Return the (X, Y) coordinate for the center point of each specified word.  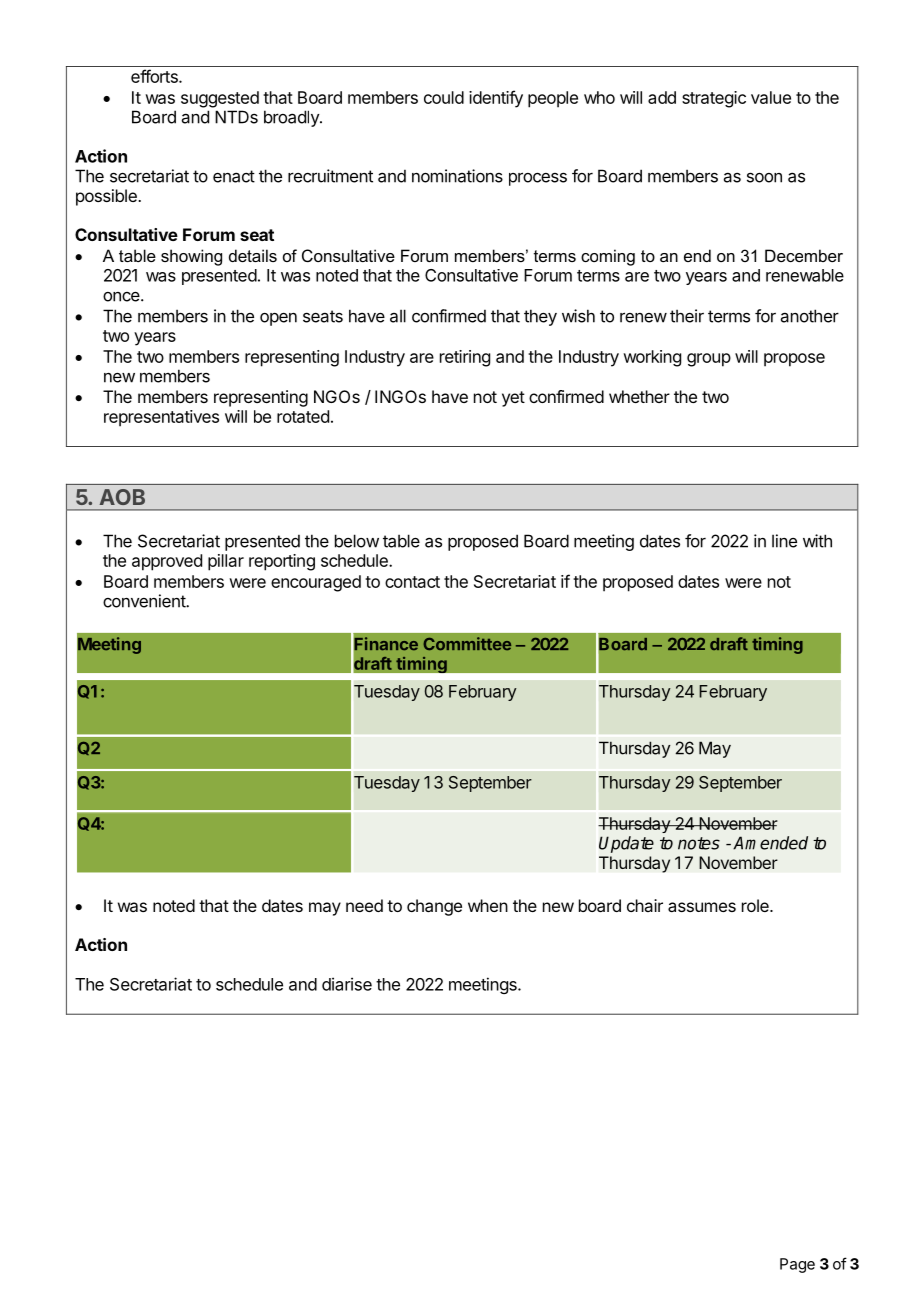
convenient (145, 601)
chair (645, 905)
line (784, 541)
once (122, 297)
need (364, 905)
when (488, 905)
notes (699, 843)
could (444, 97)
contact (412, 582)
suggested (220, 99)
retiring (465, 358)
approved (167, 562)
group (709, 360)
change (434, 907)
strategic (714, 99)
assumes (702, 907)
